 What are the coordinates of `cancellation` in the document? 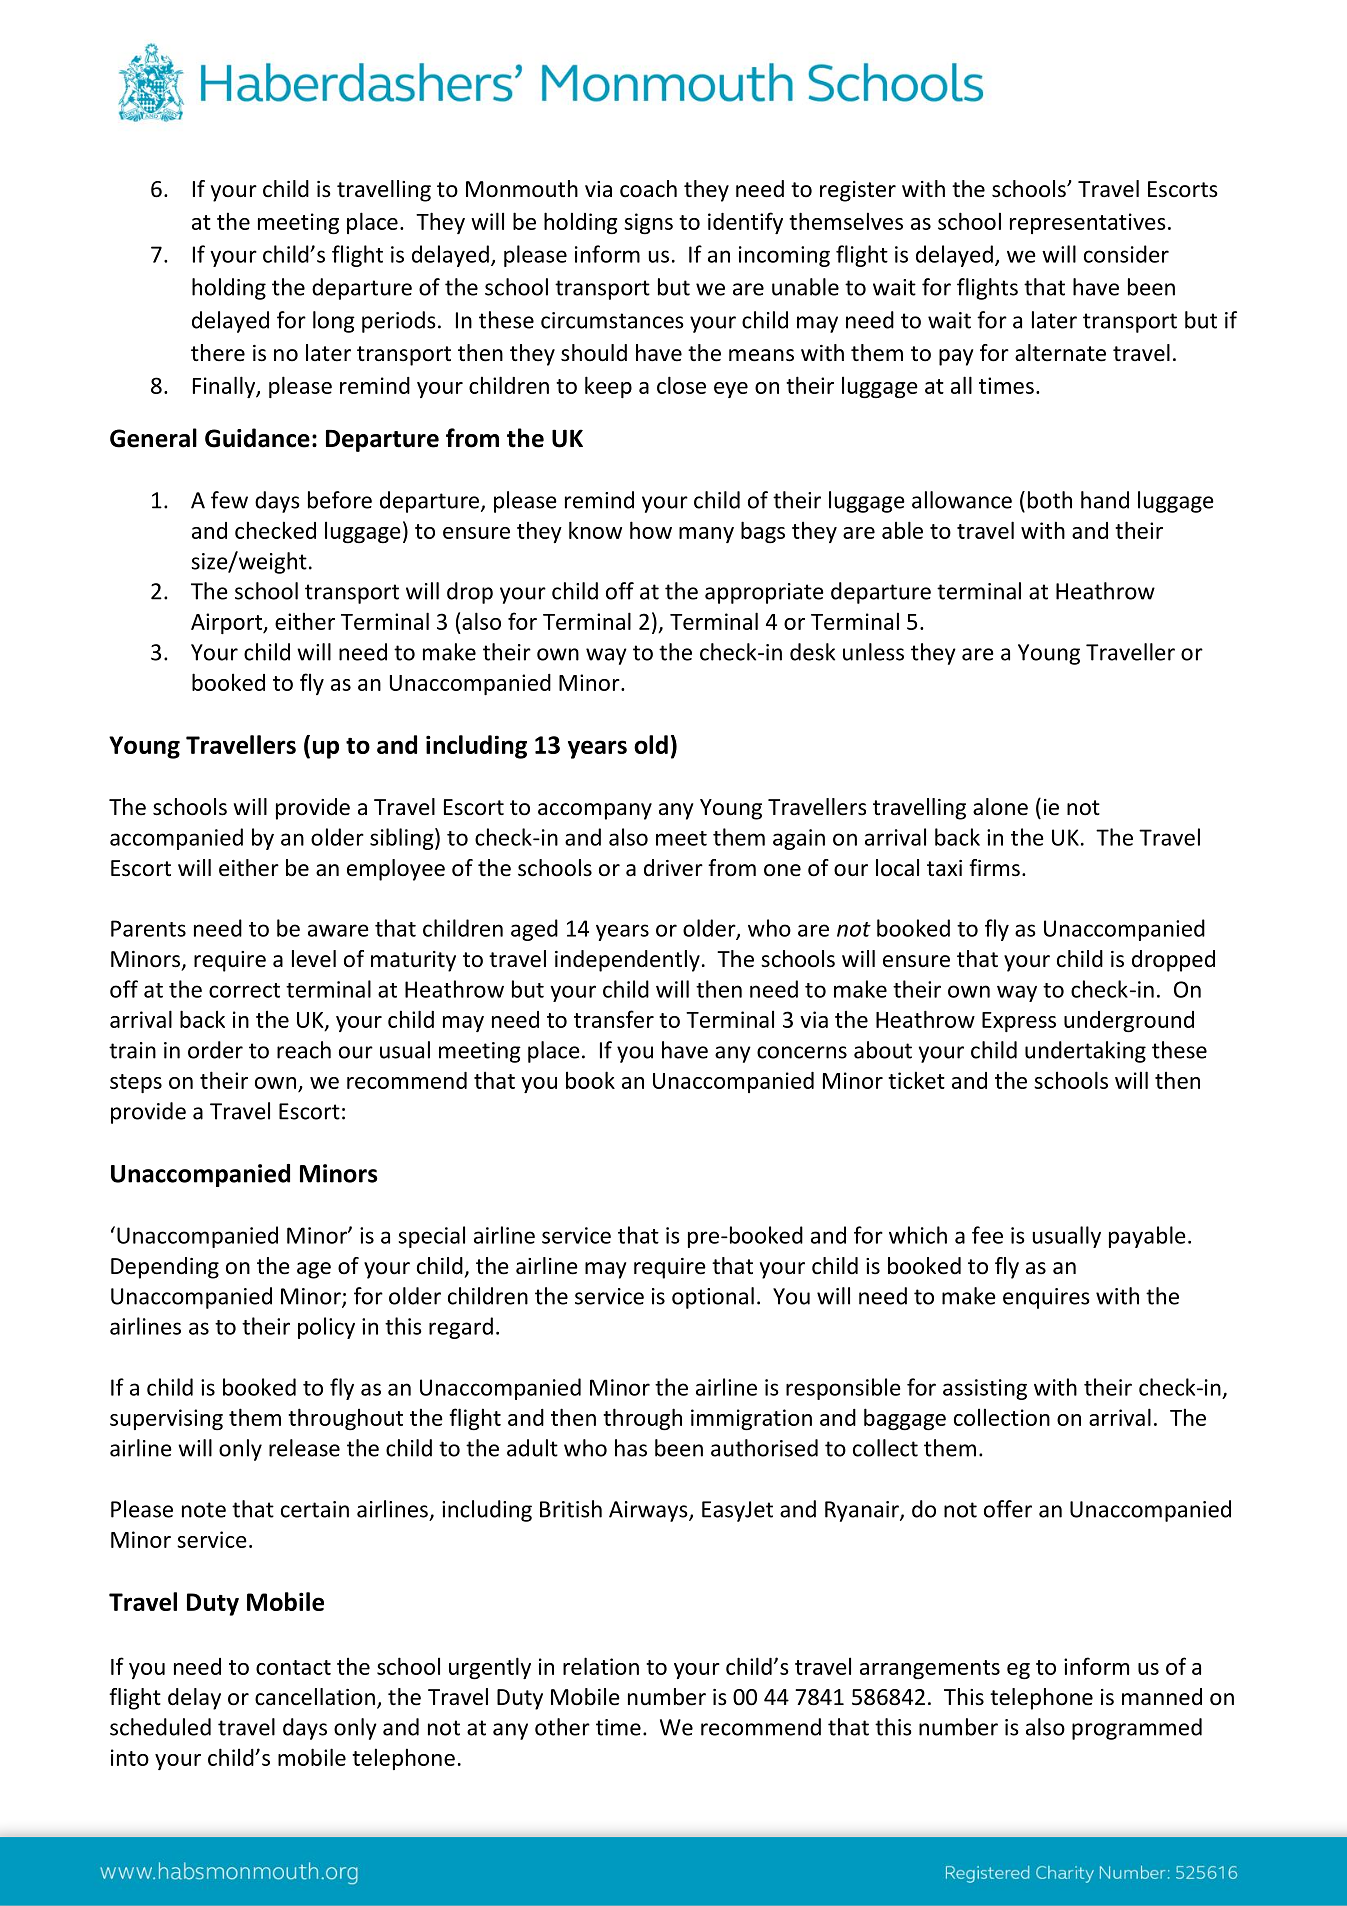 It's located at (315, 1697).
